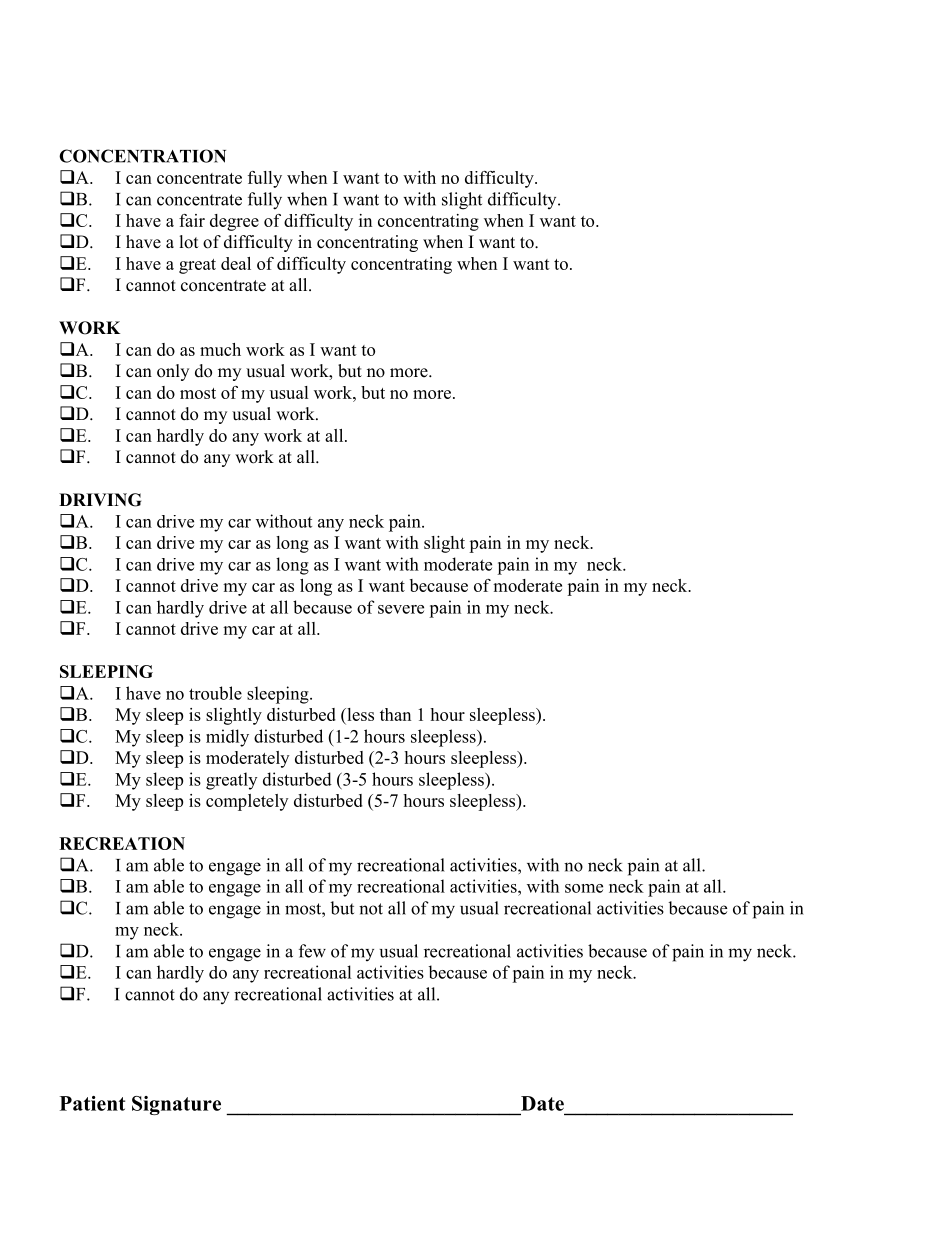 This screenshot has width=952, height=1233. What do you see at coordinates (176, 1105) in the screenshot?
I see `Signature` at bounding box center [176, 1105].
